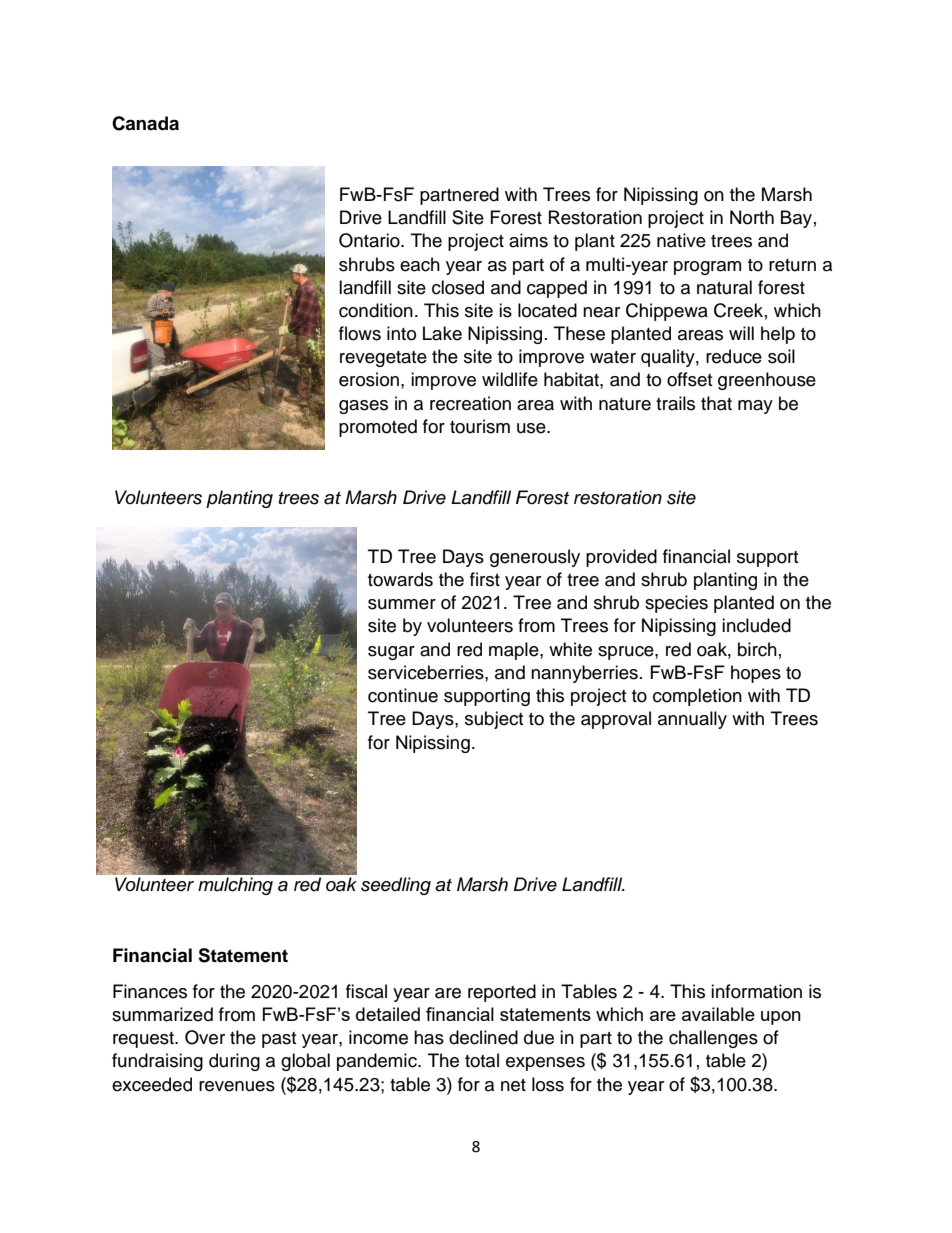 The image size is (952, 1233). What do you see at coordinates (621, 558) in the screenshot?
I see `provided` at bounding box center [621, 558].
